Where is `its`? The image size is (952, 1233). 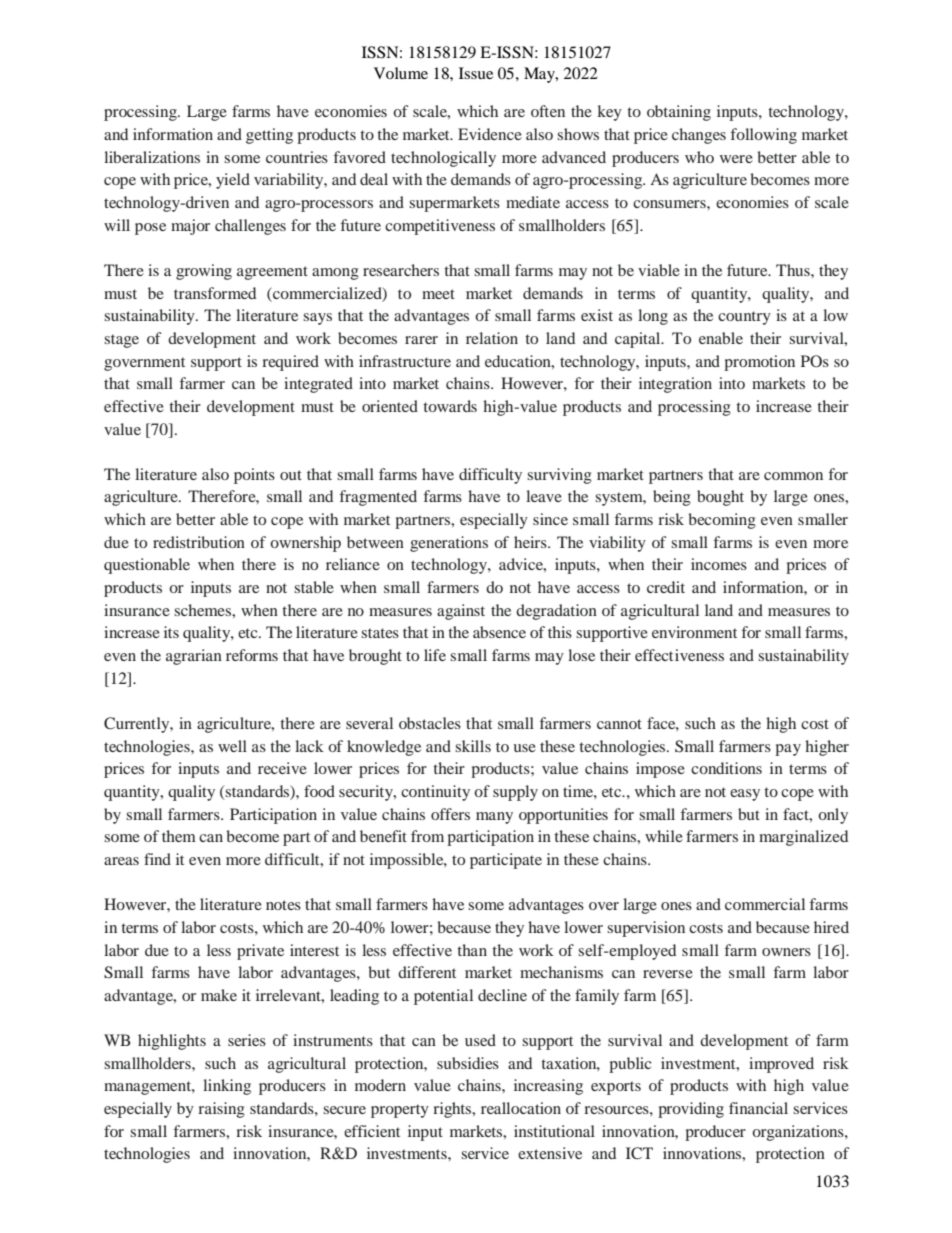 its is located at coordinates (171, 632).
